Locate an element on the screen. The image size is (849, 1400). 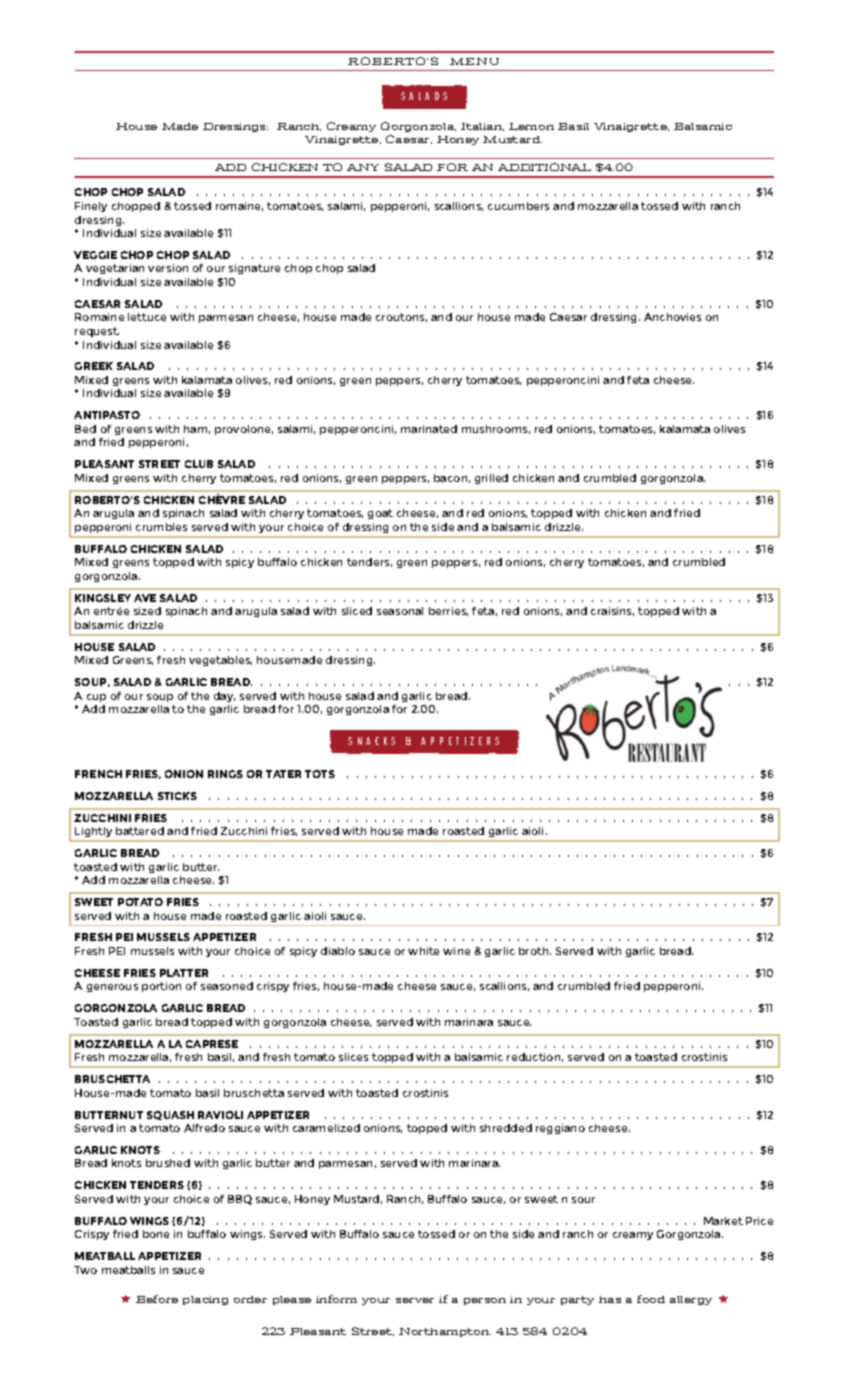
MENU is located at coordinates (474, 61).
